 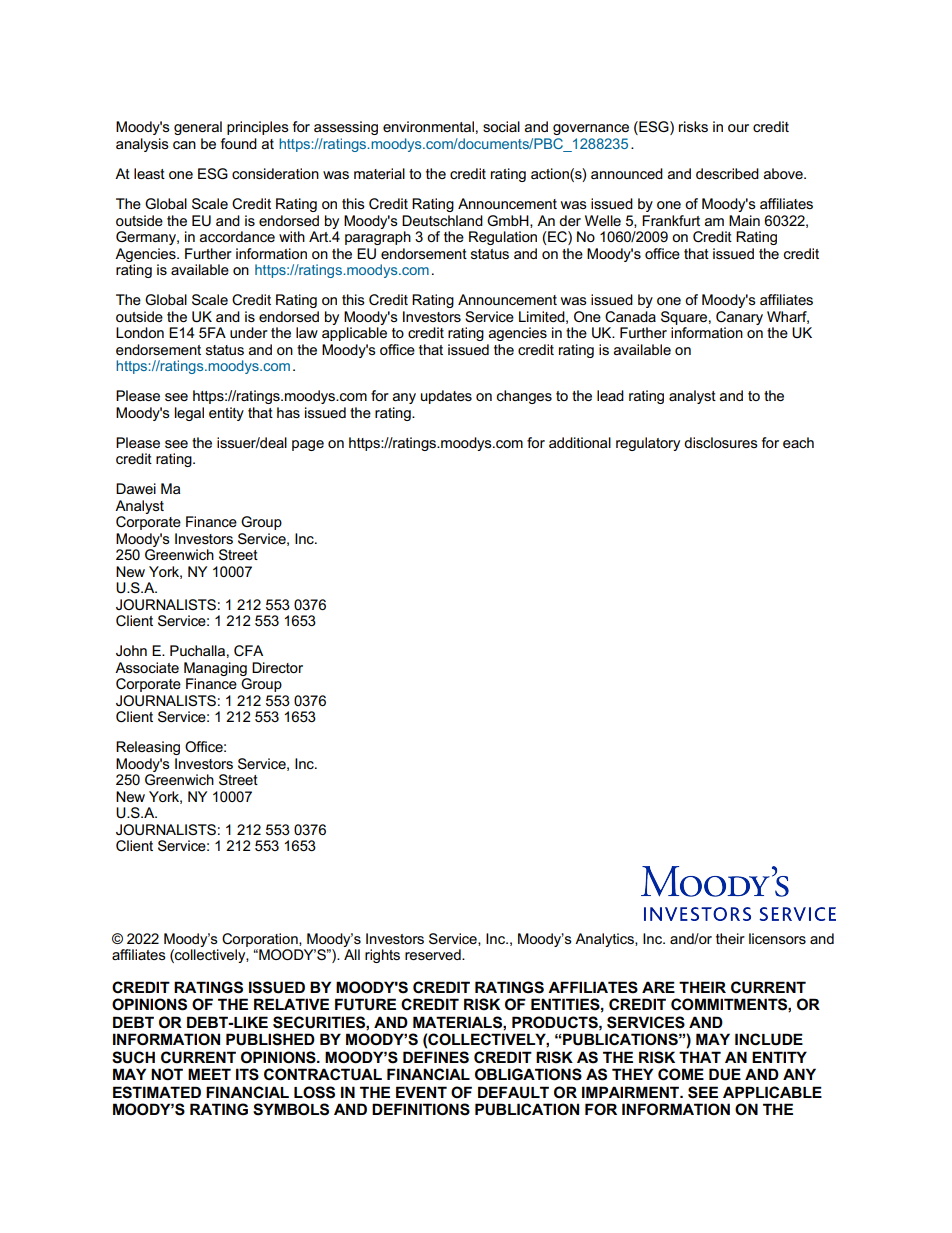 I want to click on disclosures, so click(x=721, y=442).
